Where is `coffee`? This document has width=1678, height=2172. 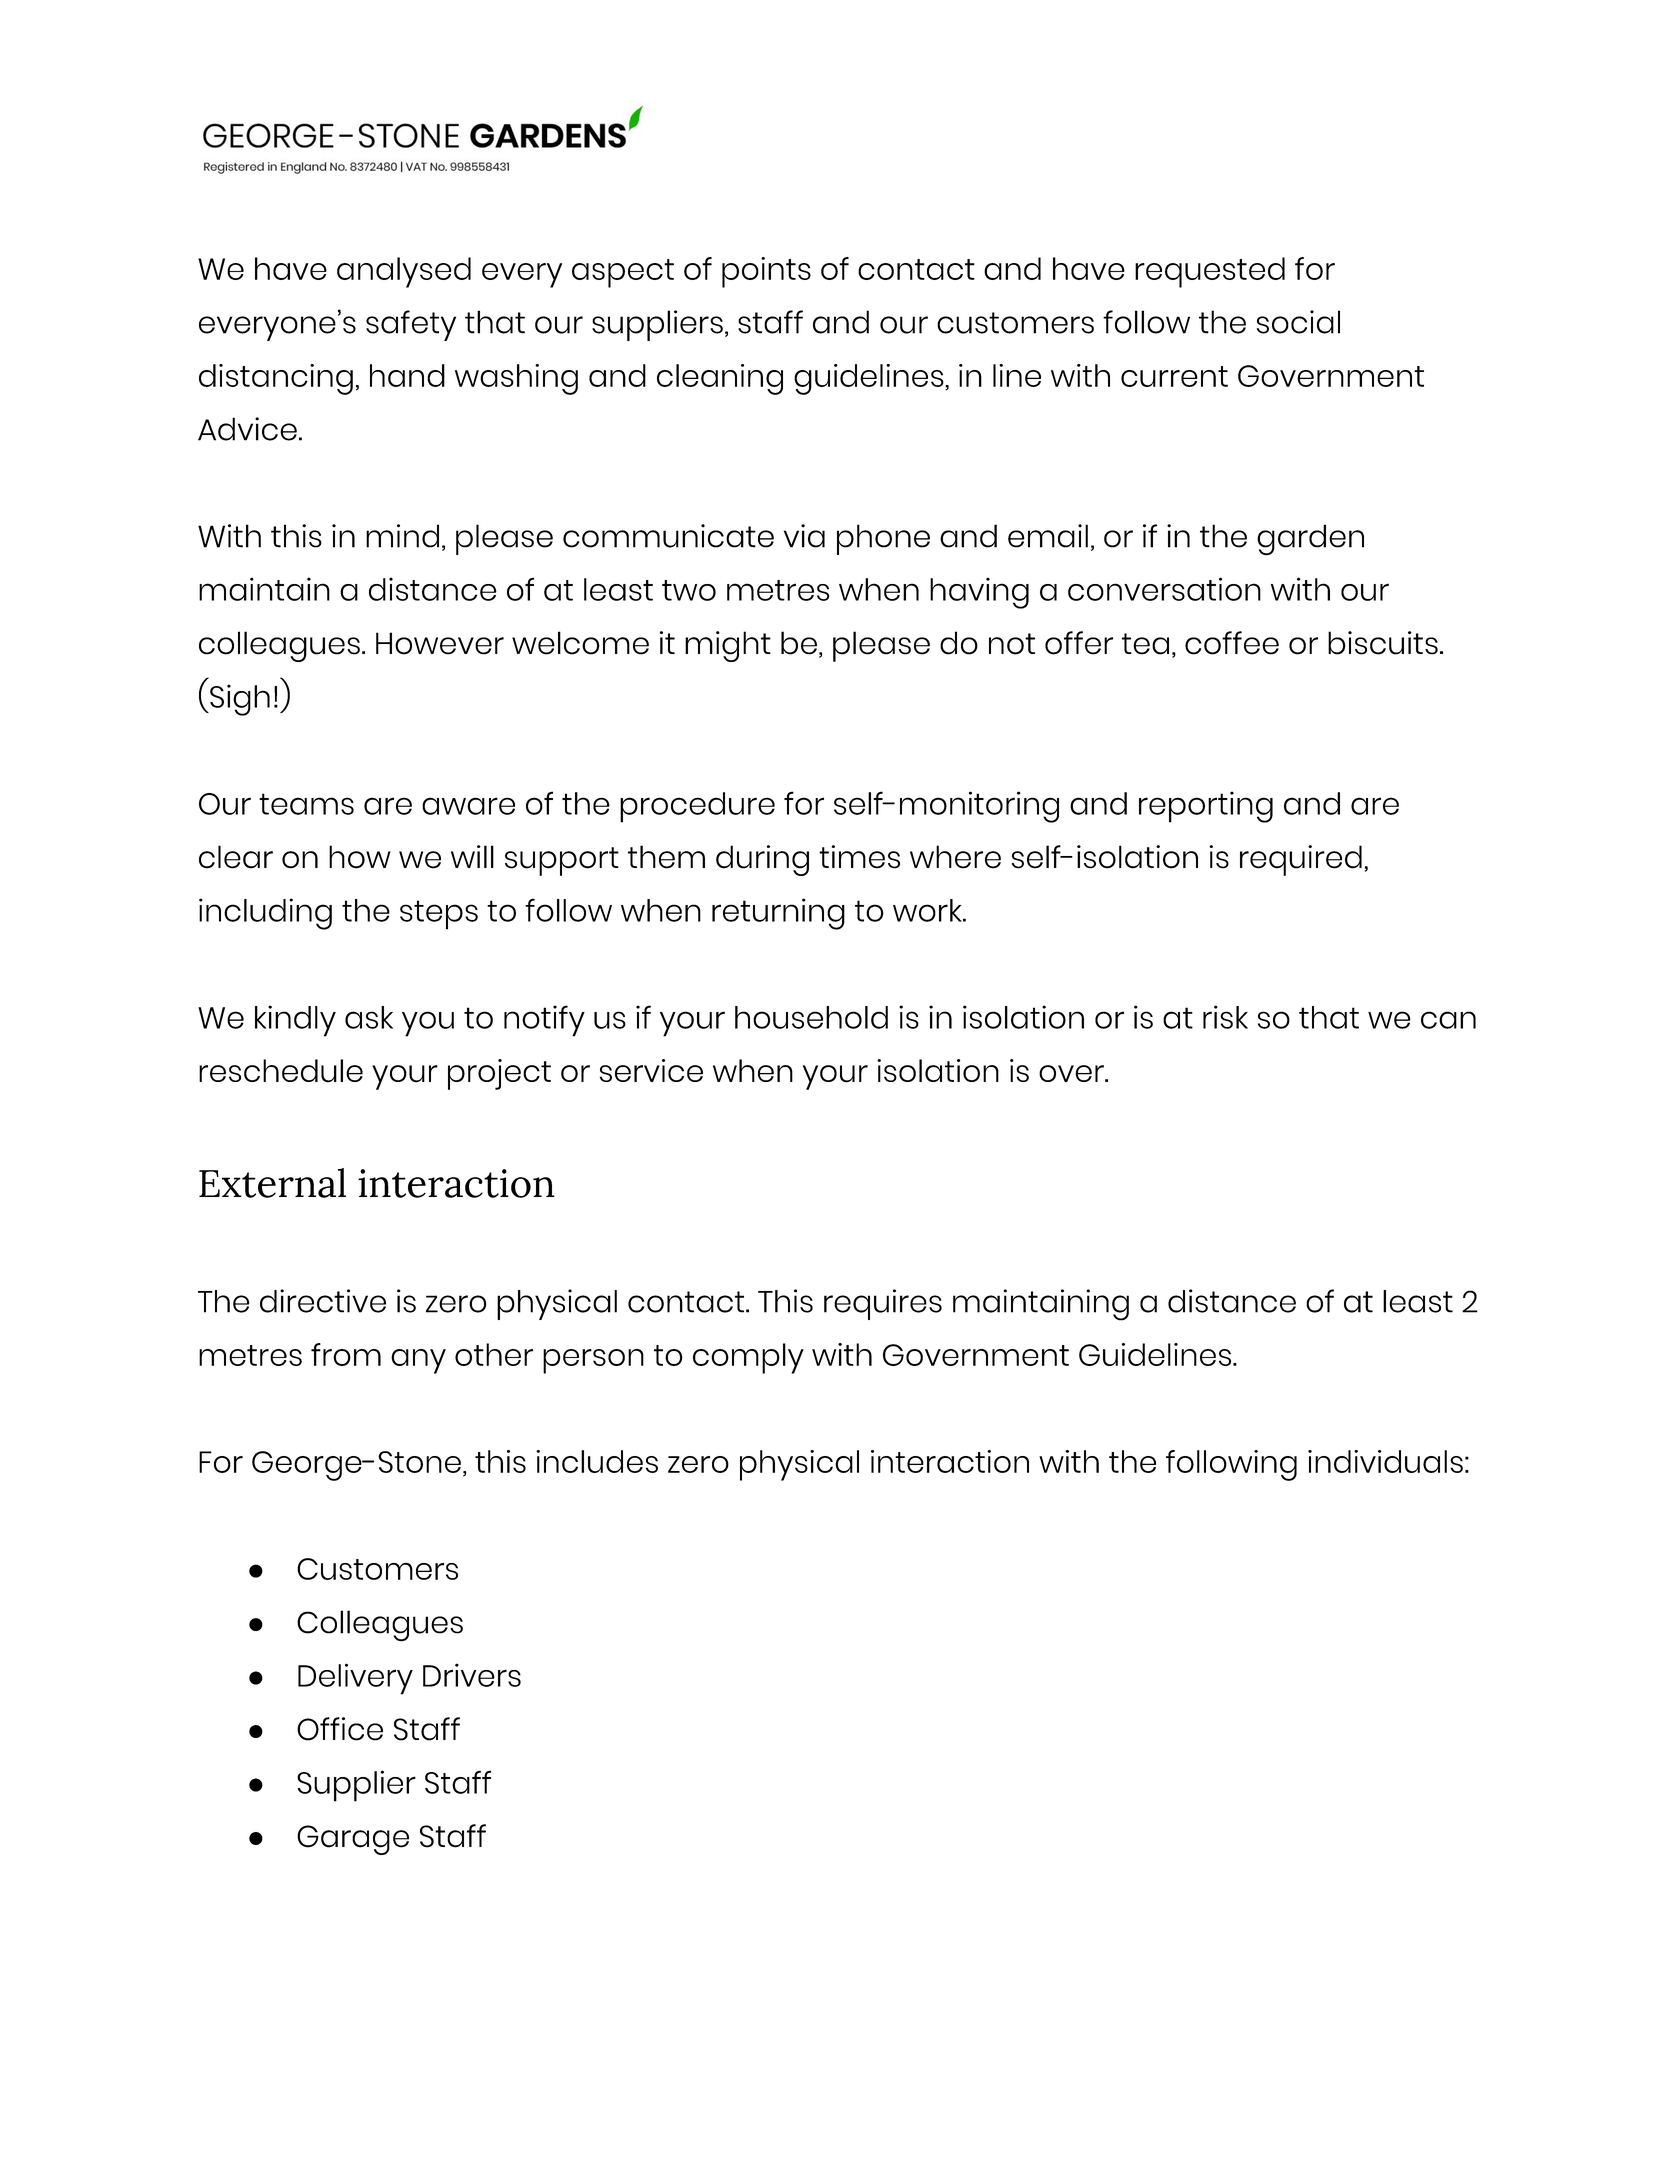 coffee is located at coordinates (1232, 643).
